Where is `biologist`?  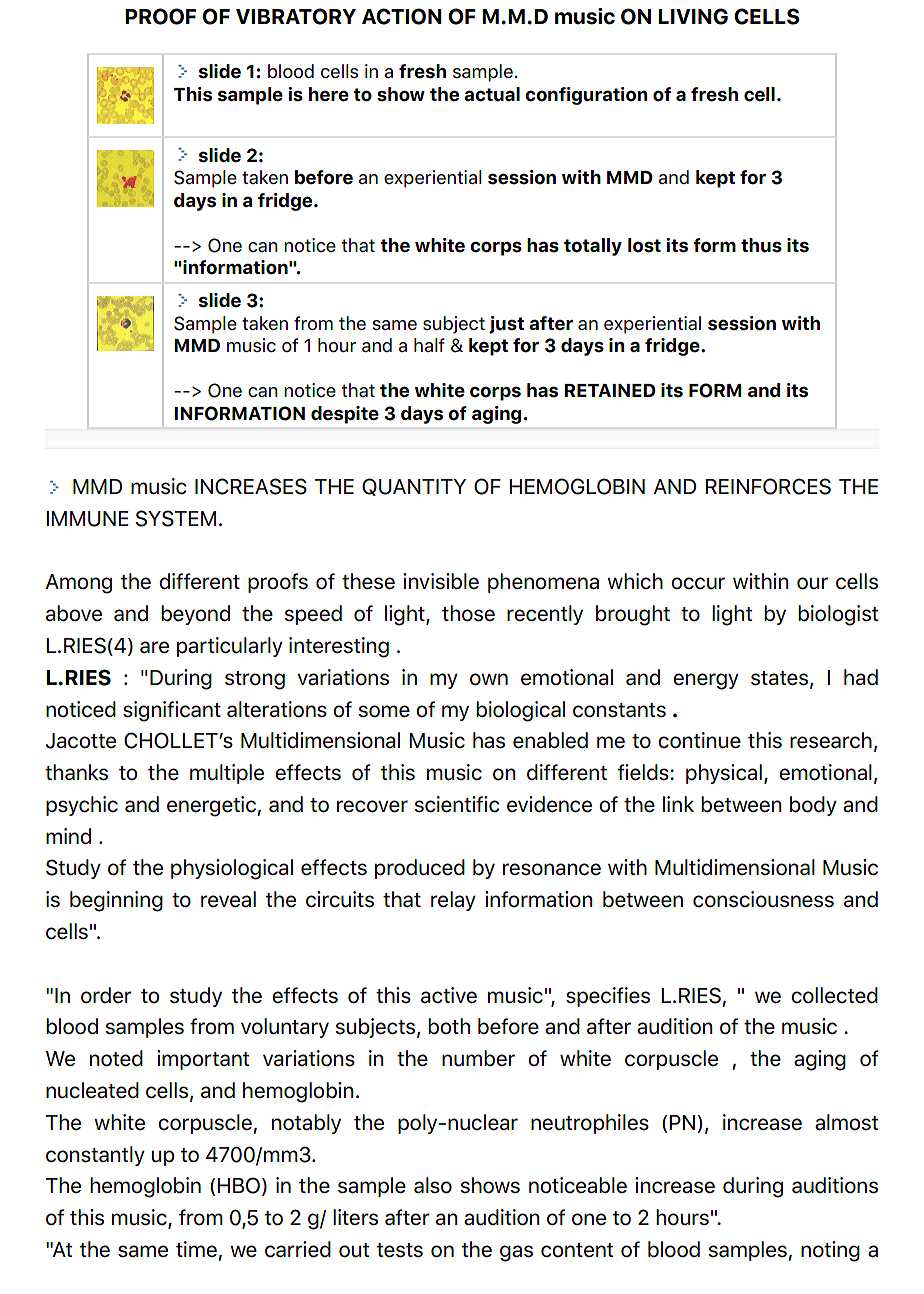 biologist is located at coordinates (838, 615).
